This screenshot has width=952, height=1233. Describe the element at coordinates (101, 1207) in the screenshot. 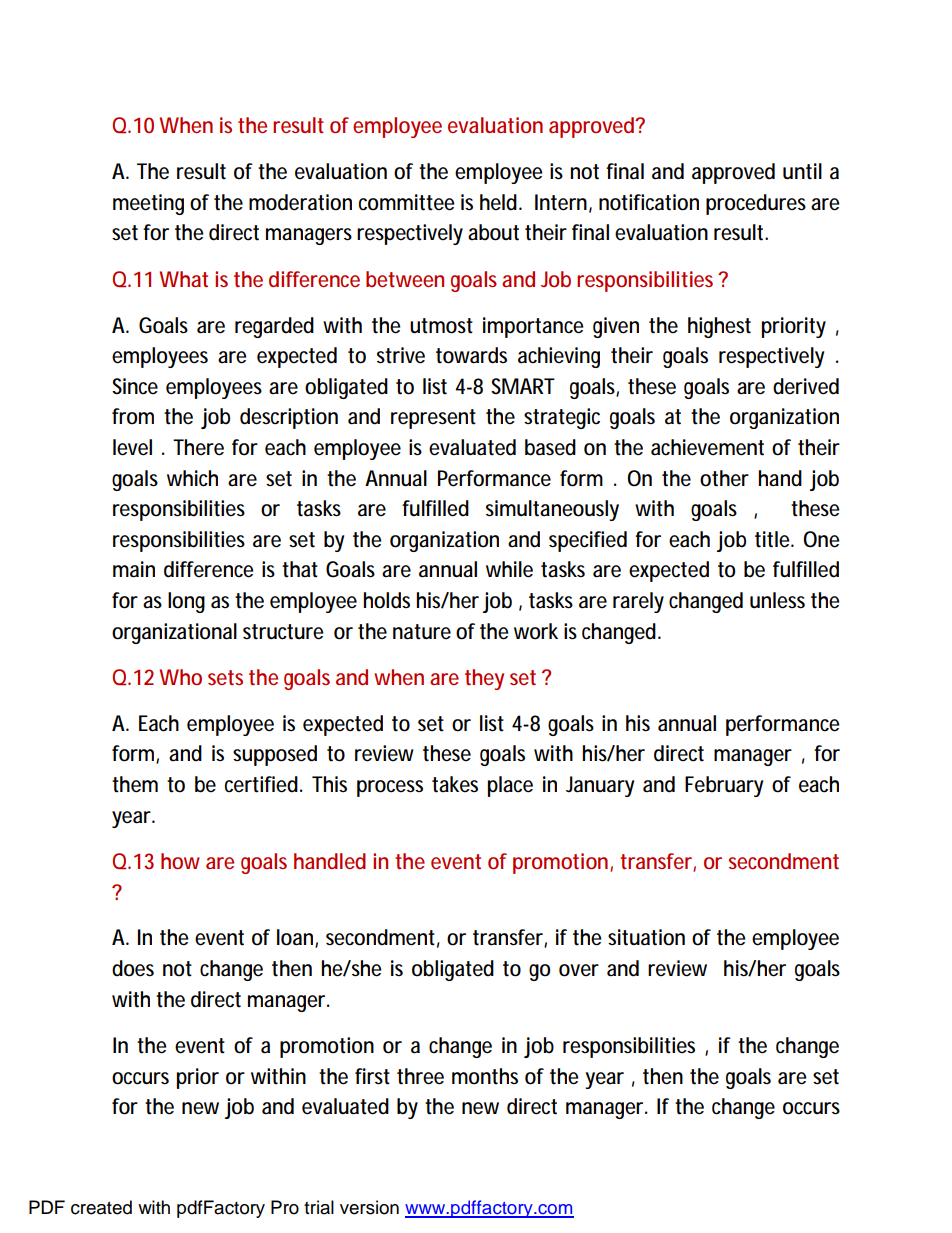

I see `created` at that location.
